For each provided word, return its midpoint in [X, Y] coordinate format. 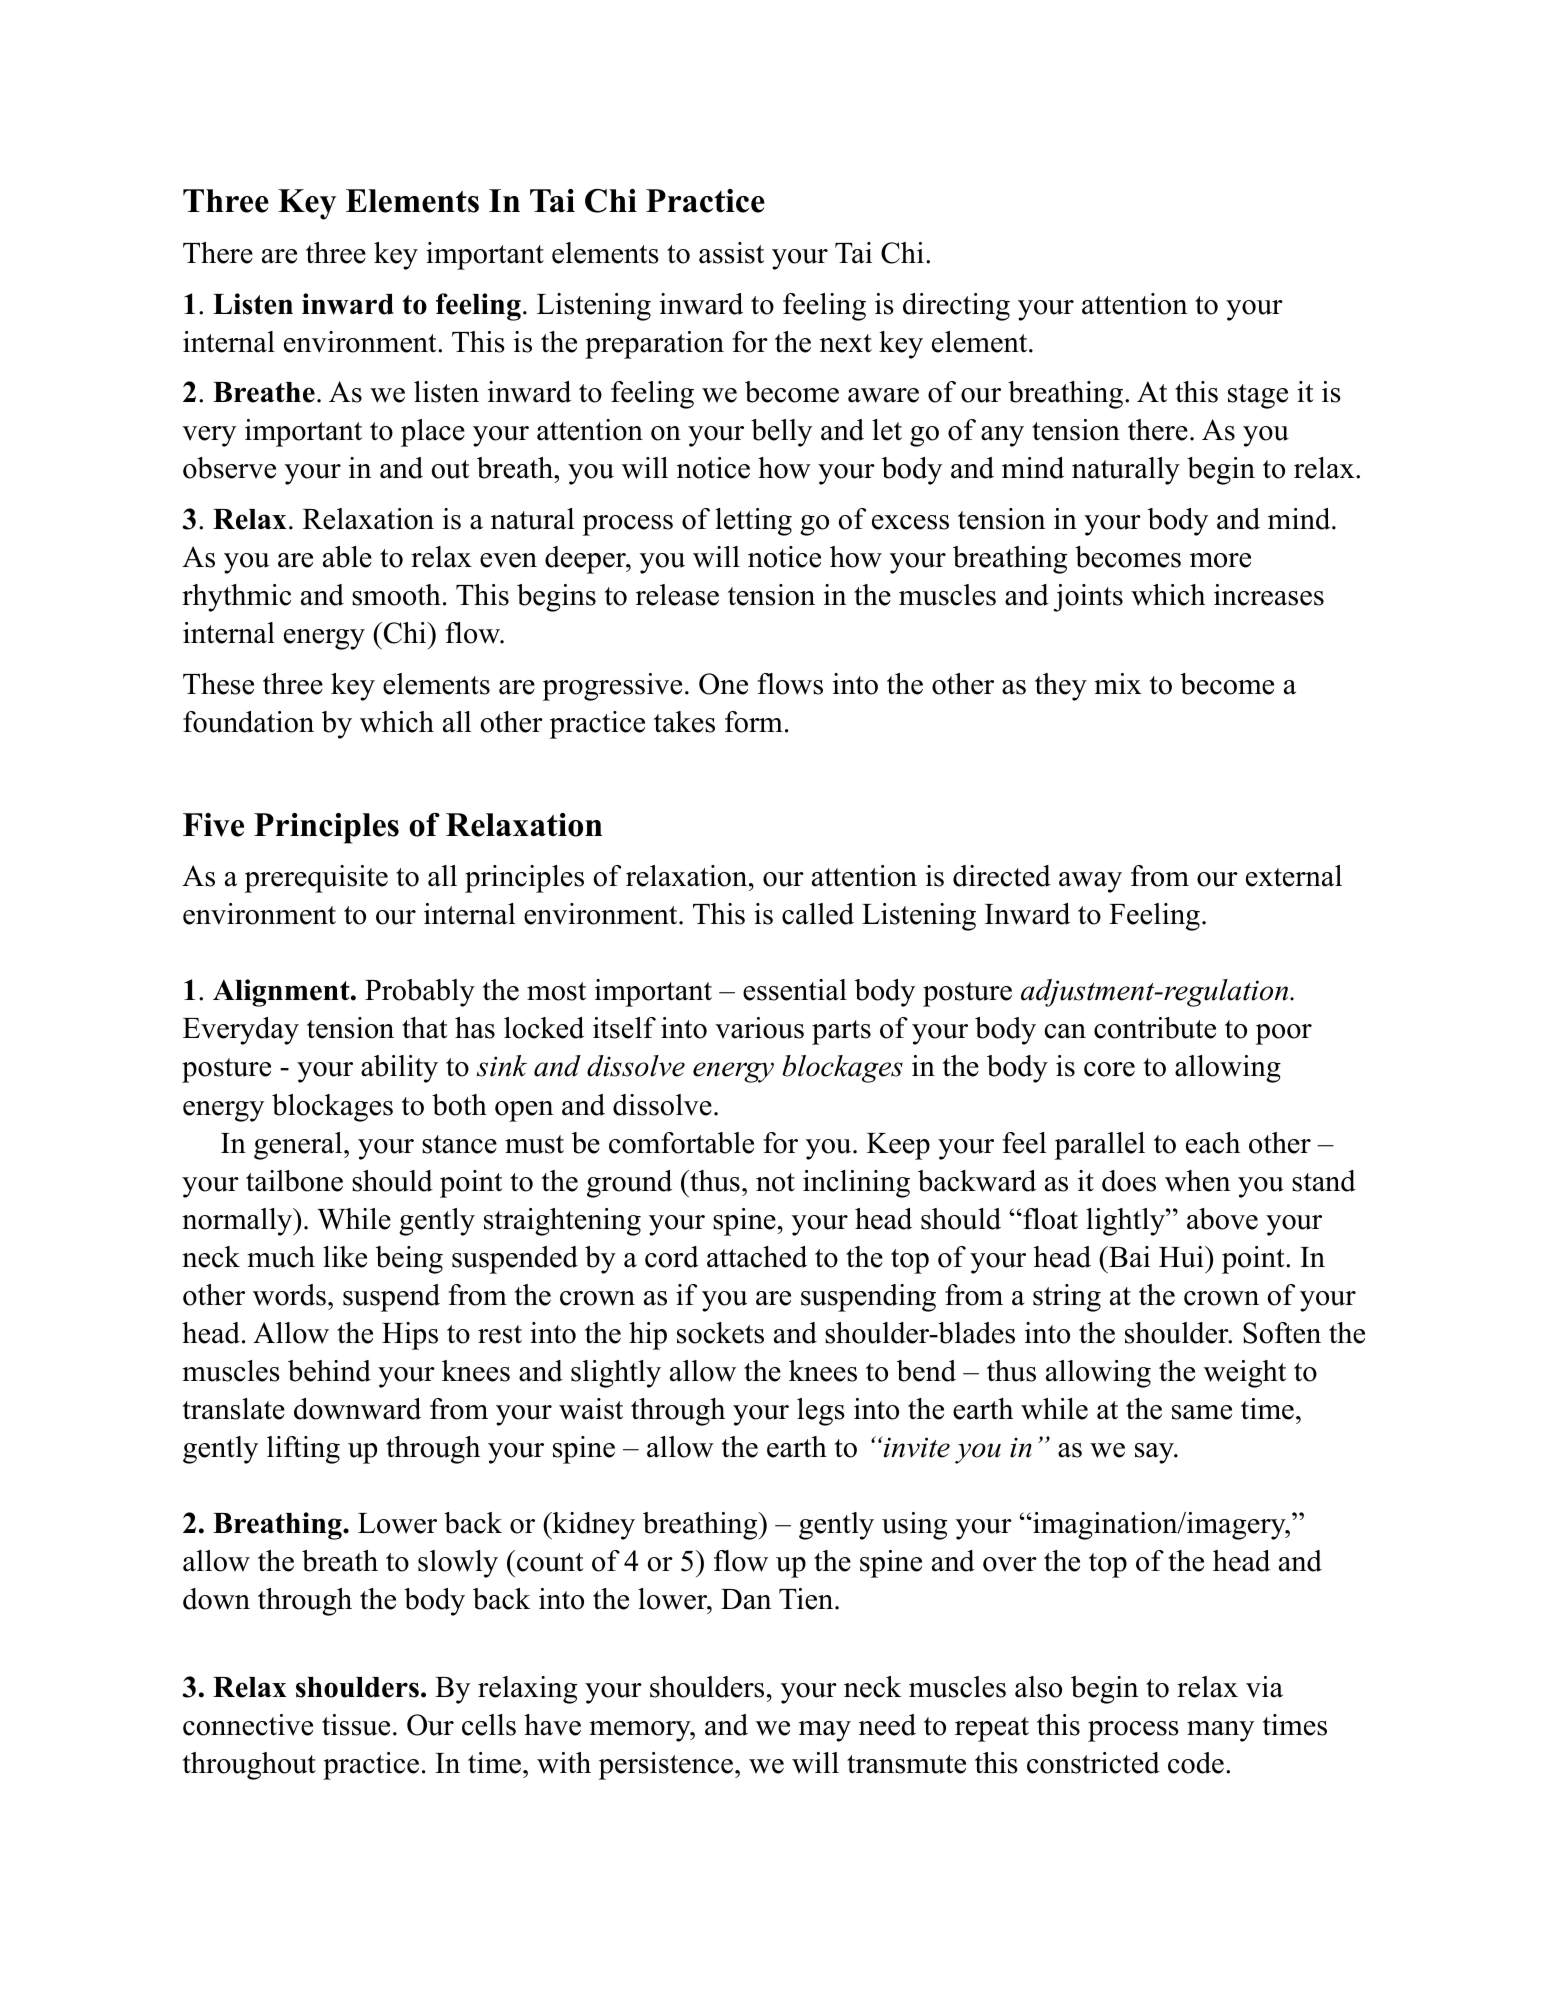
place [433, 433]
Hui [1182, 1257]
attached [757, 1257]
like [345, 1257]
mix [1118, 683]
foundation [248, 722]
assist [731, 253]
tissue [356, 1725]
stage [1258, 396]
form [754, 722]
